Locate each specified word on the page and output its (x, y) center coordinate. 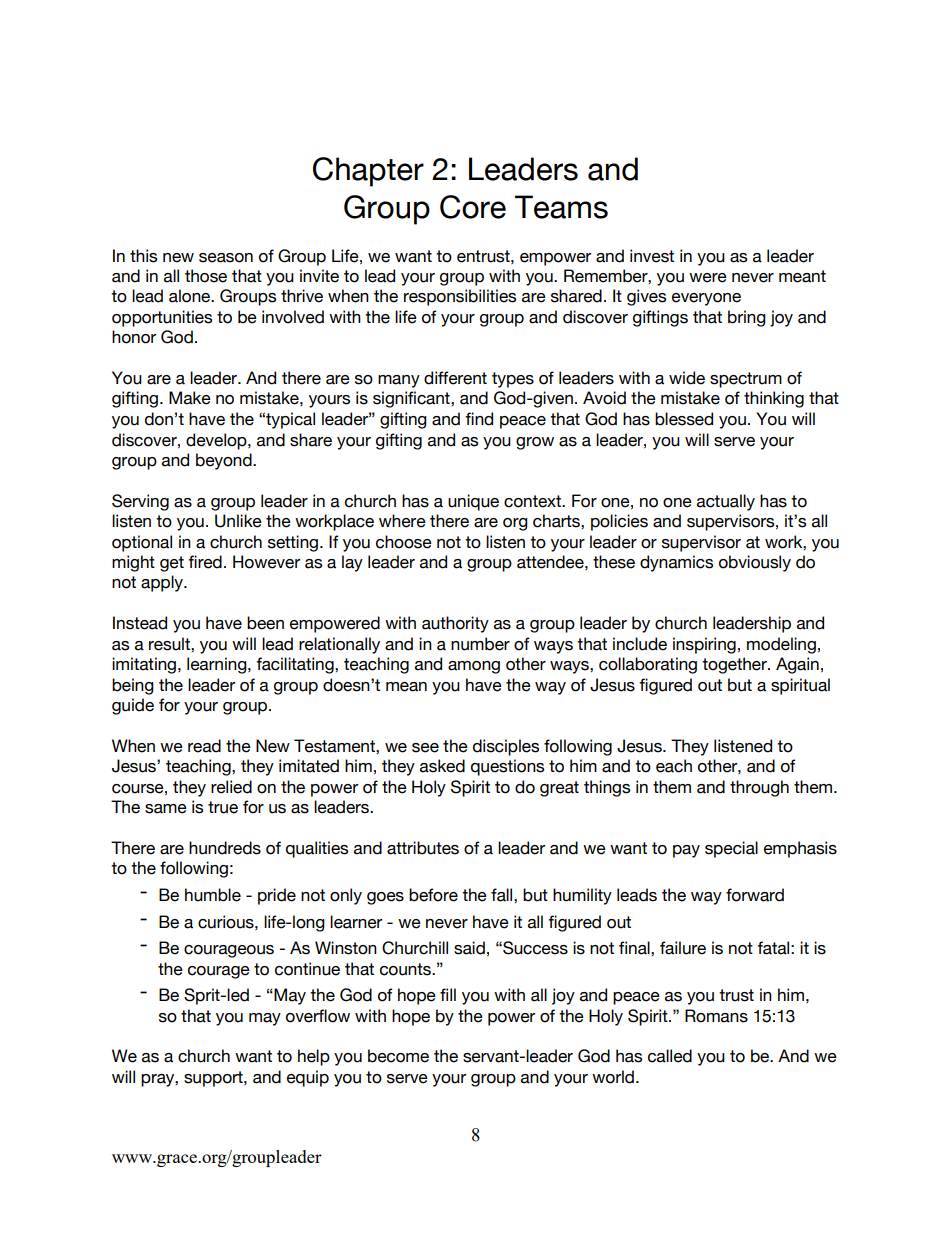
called (670, 1056)
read (204, 746)
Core (473, 207)
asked (442, 766)
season (226, 258)
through (759, 788)
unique (473, 502)
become (398, 1056)
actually (726, 502)
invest (652, 256)
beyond (225, 461)
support (214, 1079)
